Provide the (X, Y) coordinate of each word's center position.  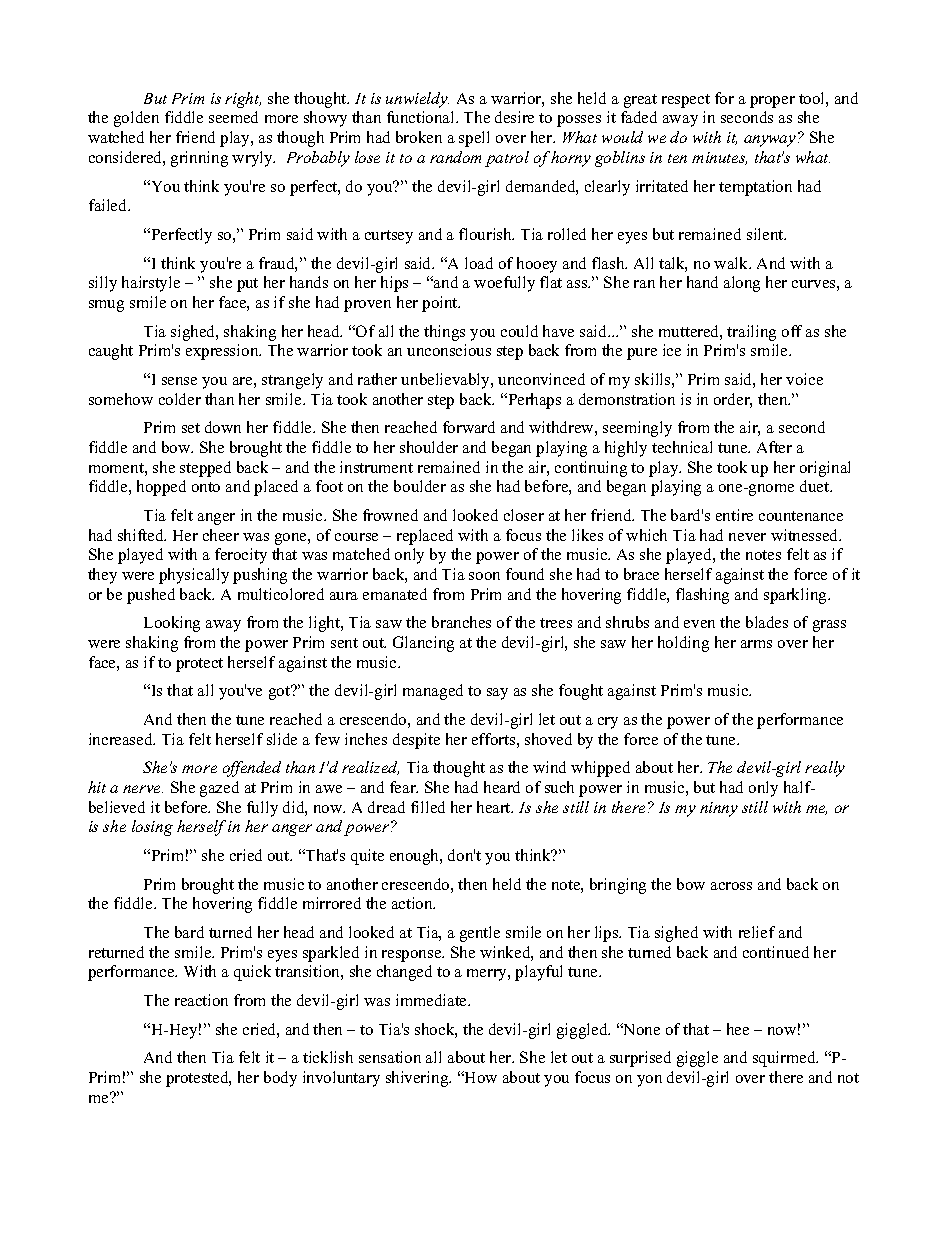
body (280, 1079)
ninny (719, 809)
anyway (771, 141)
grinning (199, 159)
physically (194, 576)
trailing (751, 333)
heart (495, 807)
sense (179, 381)
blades (767, 622)
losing (152, 828)
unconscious (449, 350)
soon (484, 576)
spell (474, 139)
